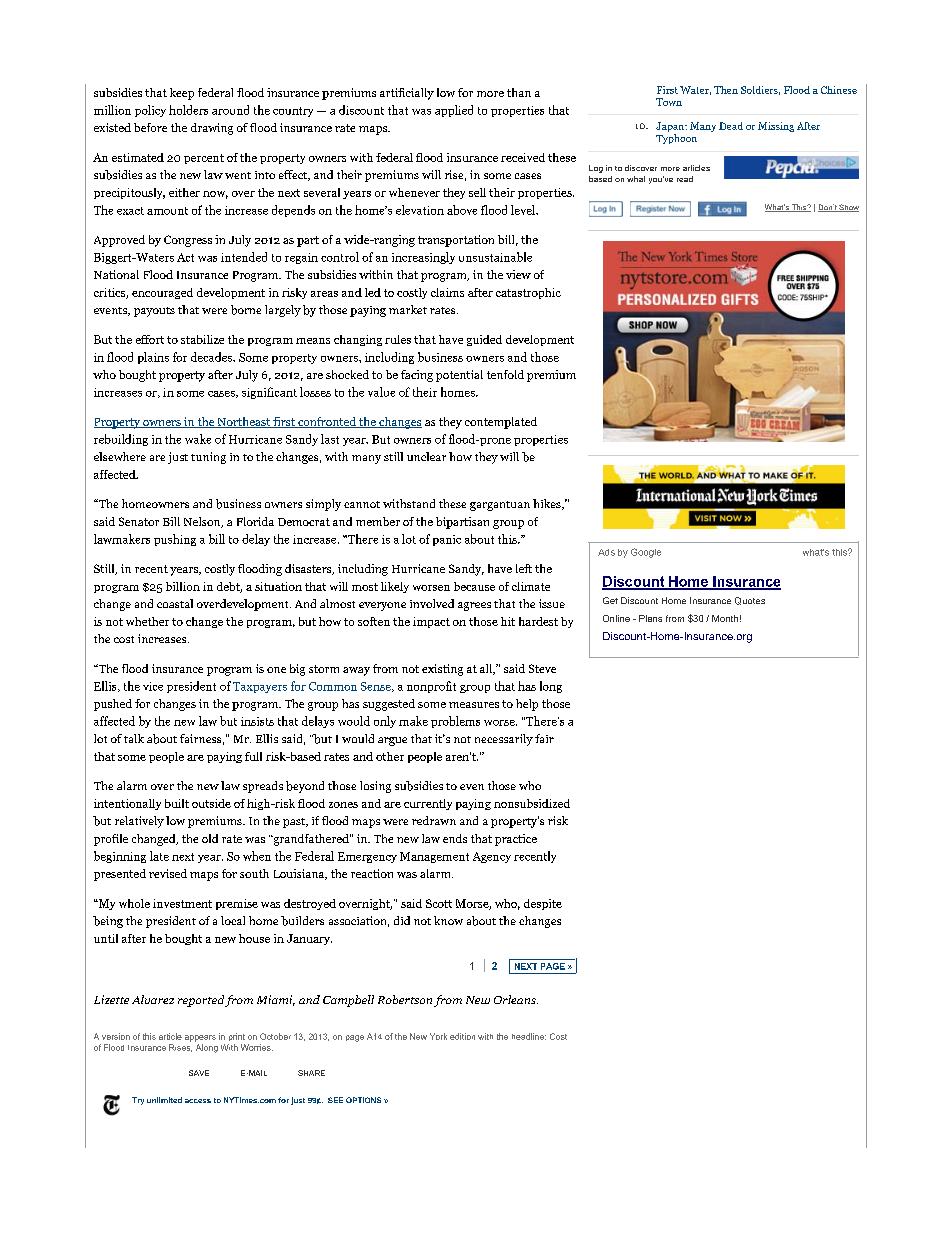 The image size is (952, 1233). What do you see at coordinates (848, 208) in the screenshot?
I see `Show` at bounding box center [848, 208].
